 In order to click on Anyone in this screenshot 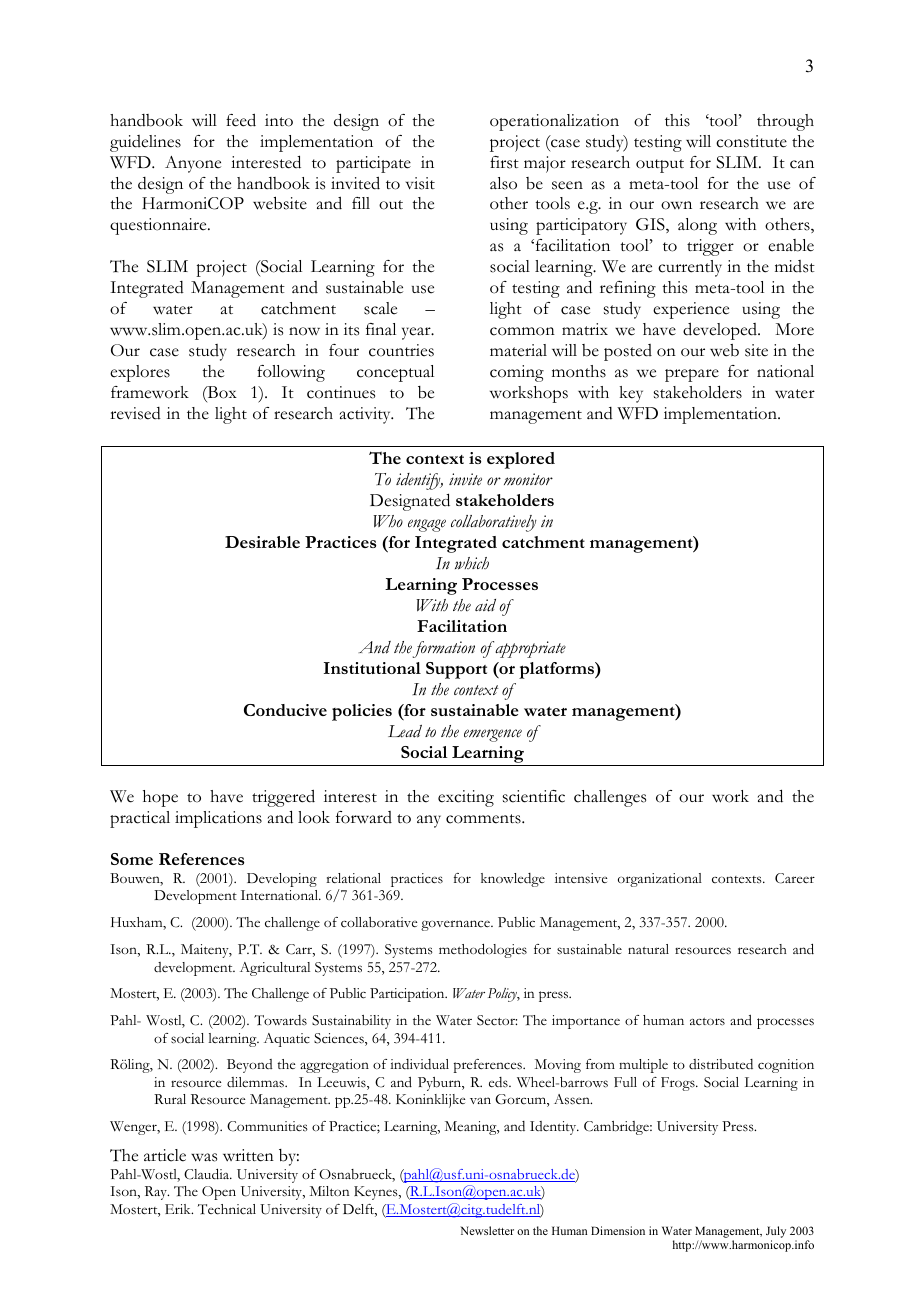, I will do `click(193, 164)`.
